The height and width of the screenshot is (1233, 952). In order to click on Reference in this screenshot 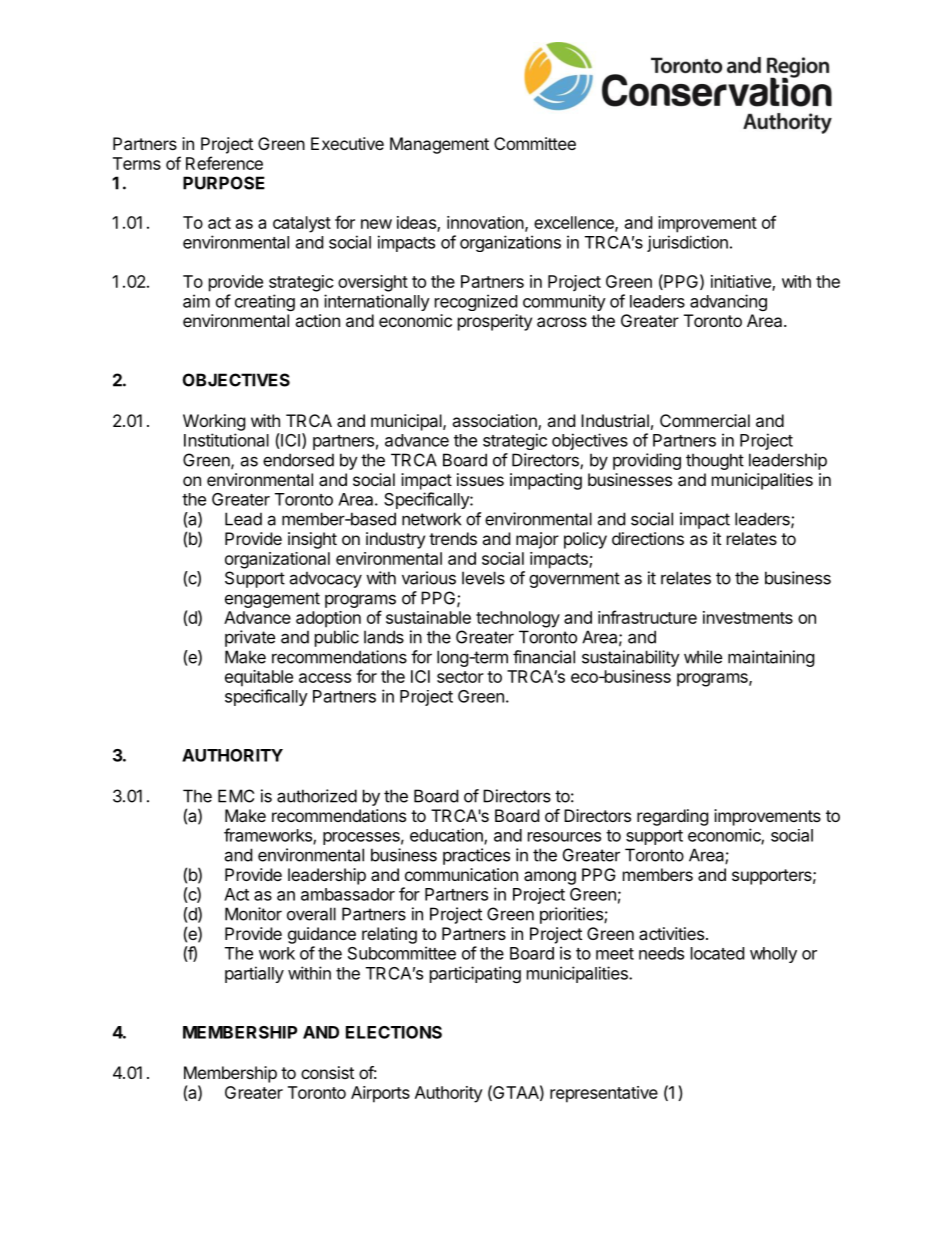, I will do `click(224, 163)`.
